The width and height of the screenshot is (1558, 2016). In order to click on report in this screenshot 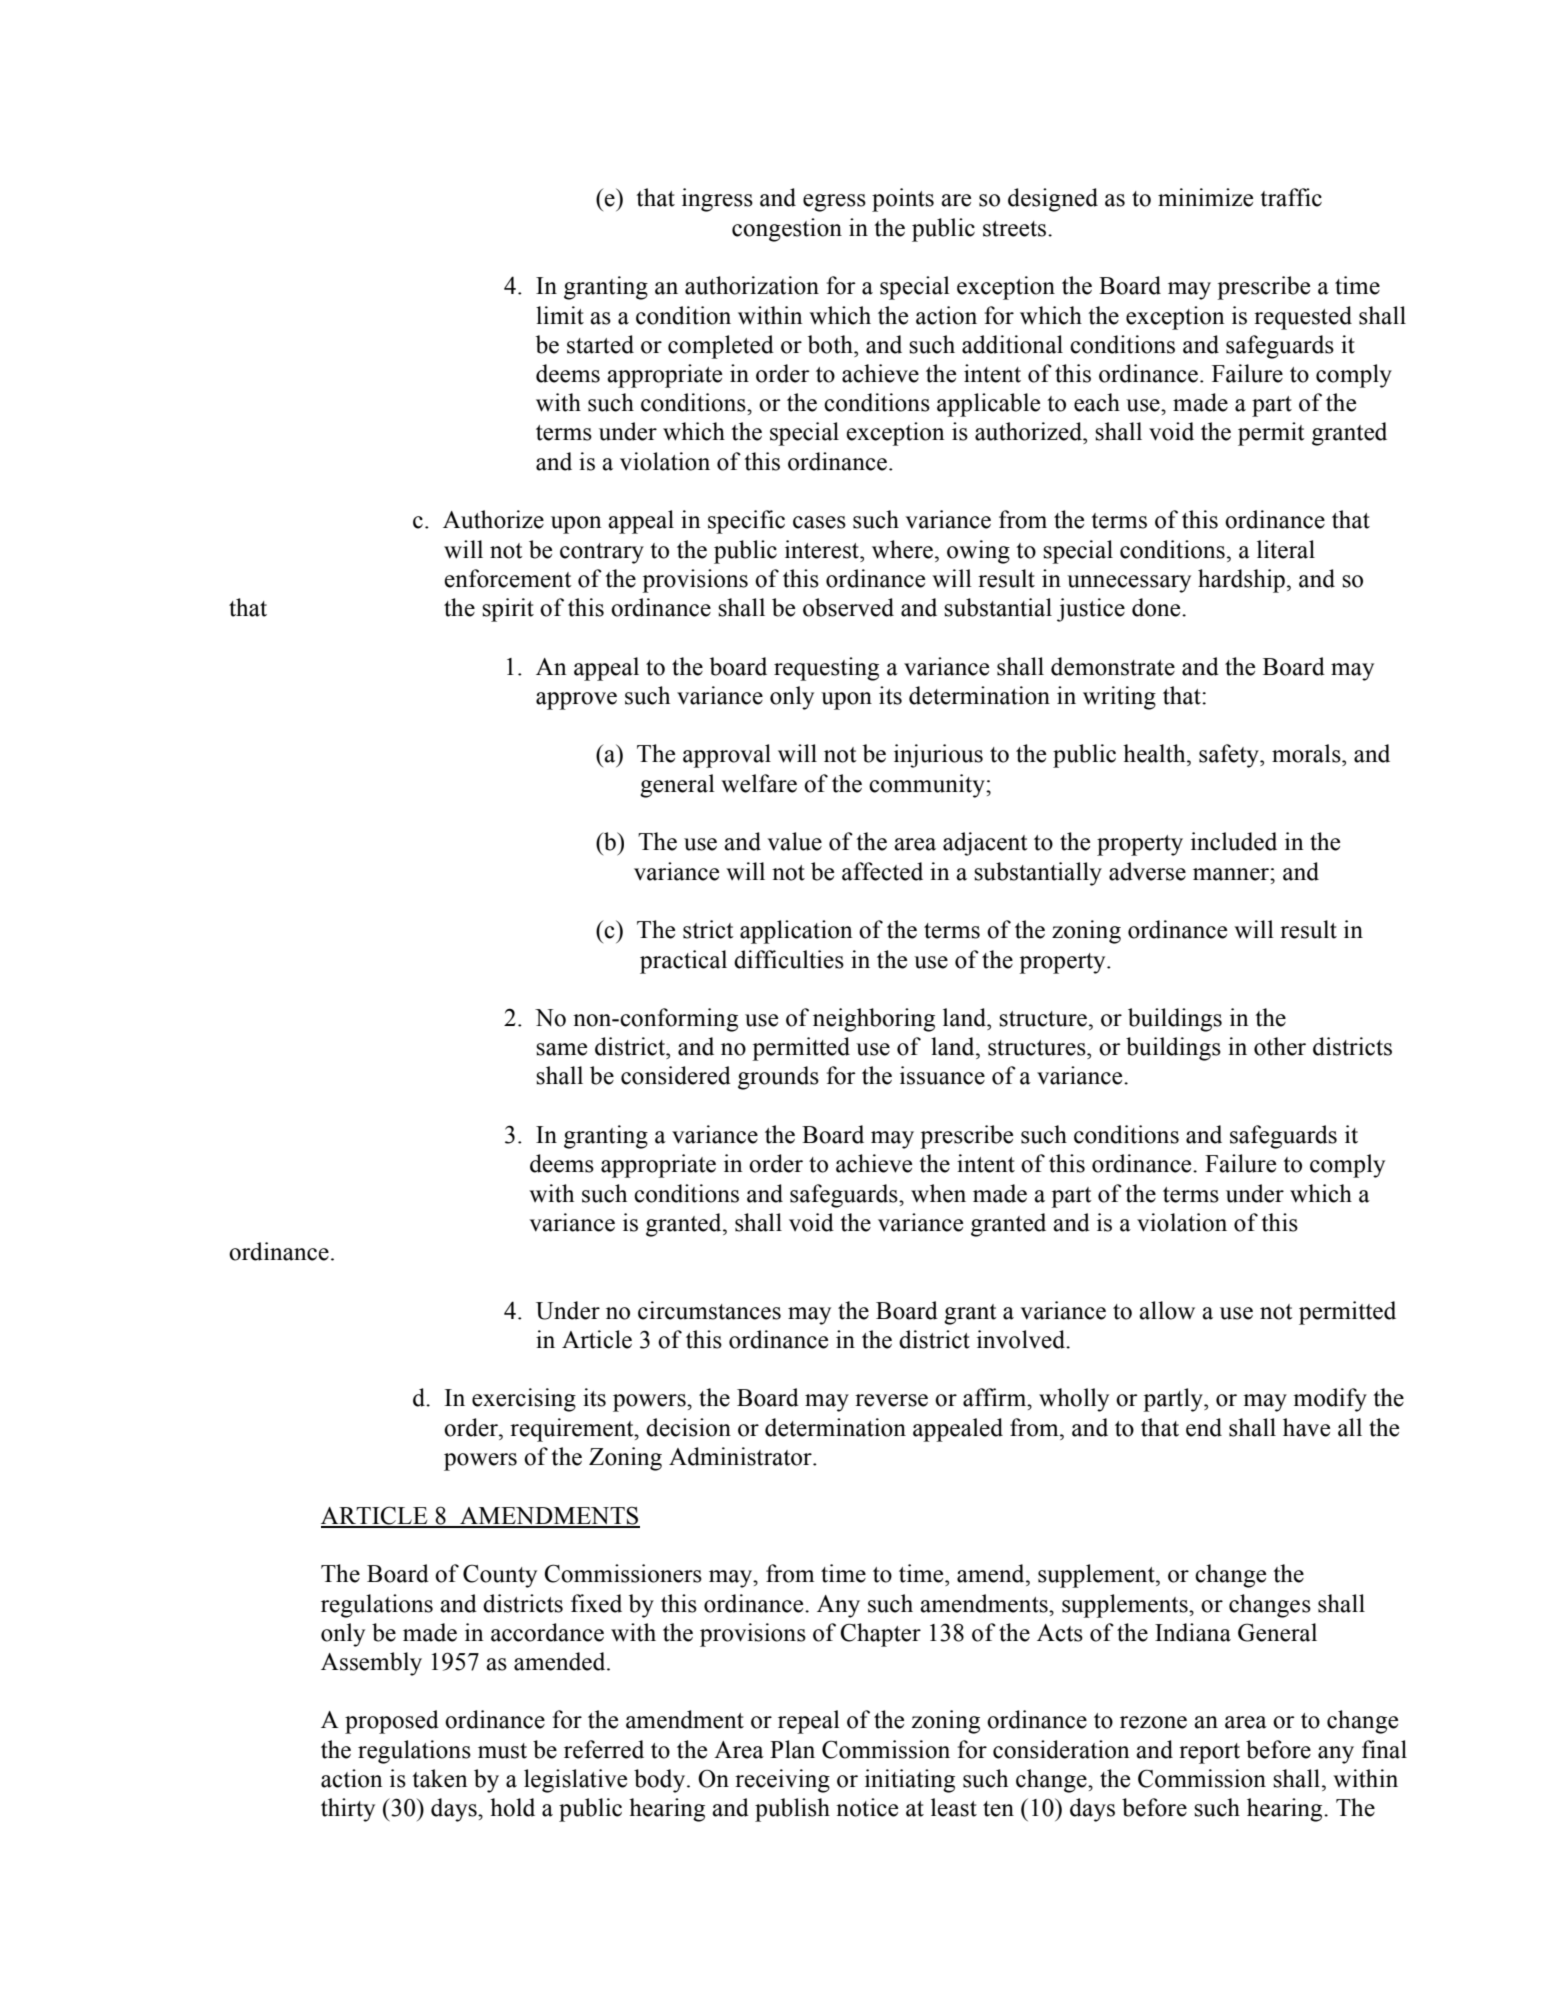, I will do `click(1209, 1753)`.
